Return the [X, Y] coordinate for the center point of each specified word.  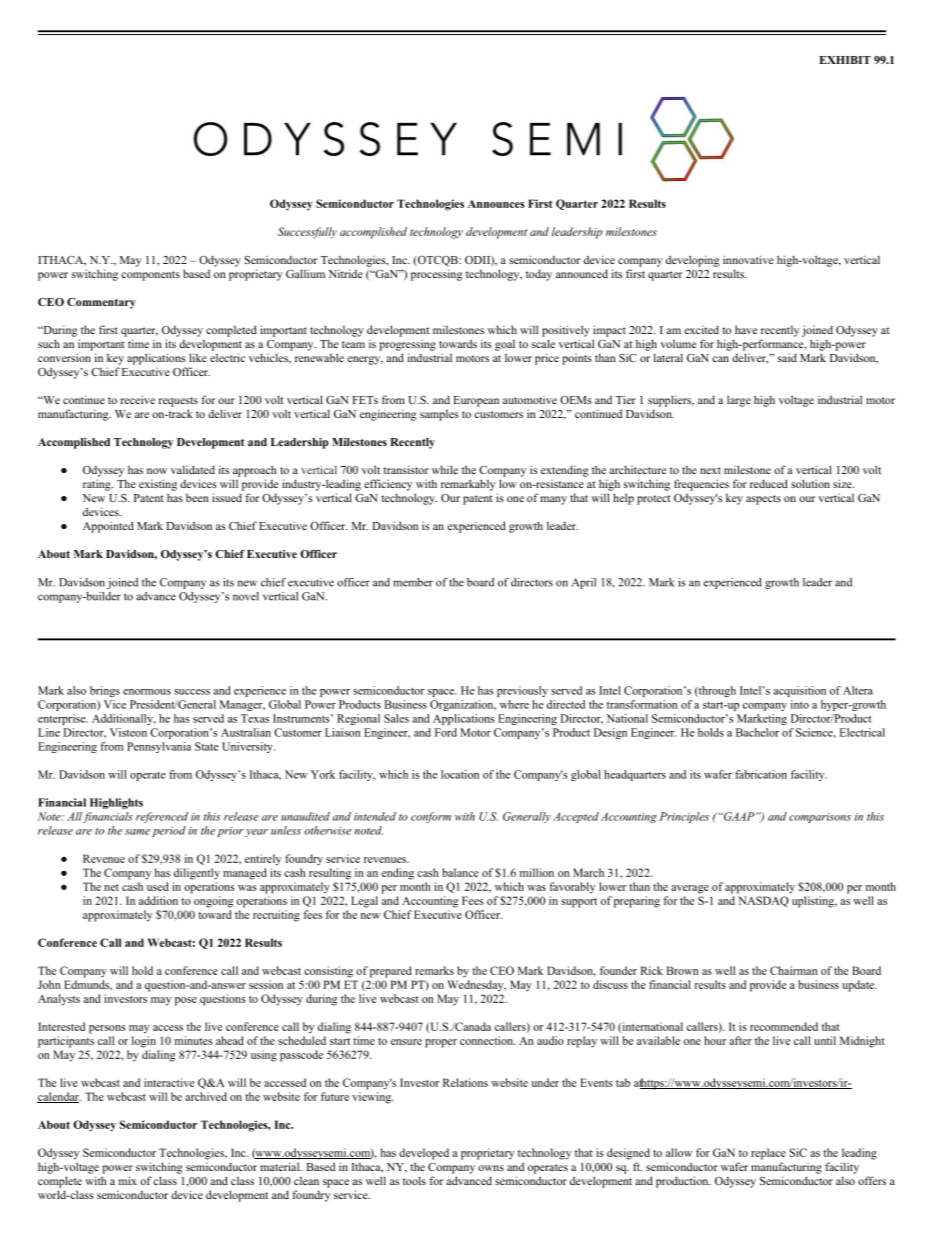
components [150, 276]
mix [128, 1180]
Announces [496, 204]
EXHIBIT [845, 60]
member [413, 582]
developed [424, 1154]
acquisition [799, 691]
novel [246, 596]
